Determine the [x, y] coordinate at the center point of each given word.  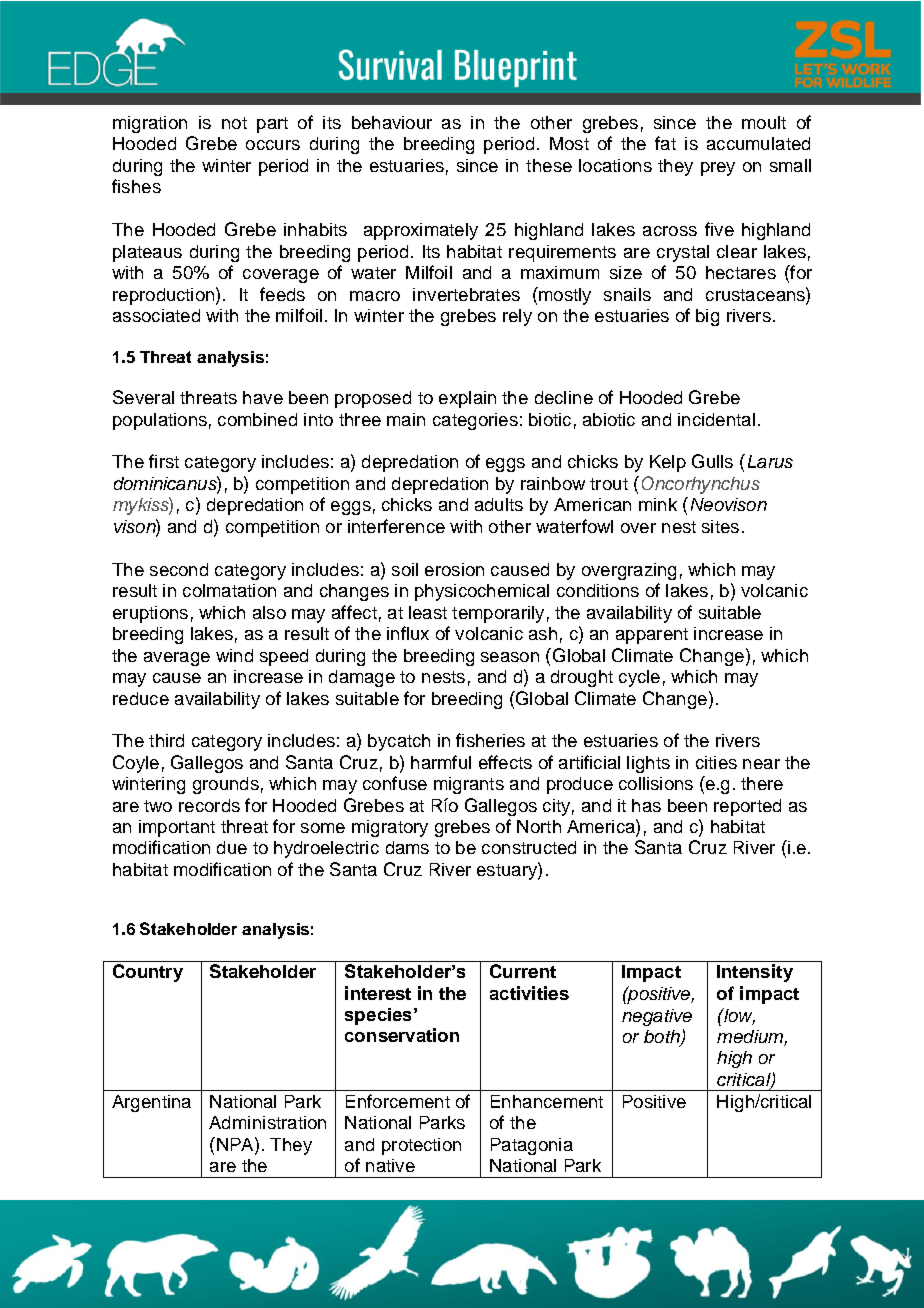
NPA [236, 1144]
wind [234, 655]
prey [718, 169]
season [510, 657]
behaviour [392, 122]
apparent [652, 636]
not [234, 123]
